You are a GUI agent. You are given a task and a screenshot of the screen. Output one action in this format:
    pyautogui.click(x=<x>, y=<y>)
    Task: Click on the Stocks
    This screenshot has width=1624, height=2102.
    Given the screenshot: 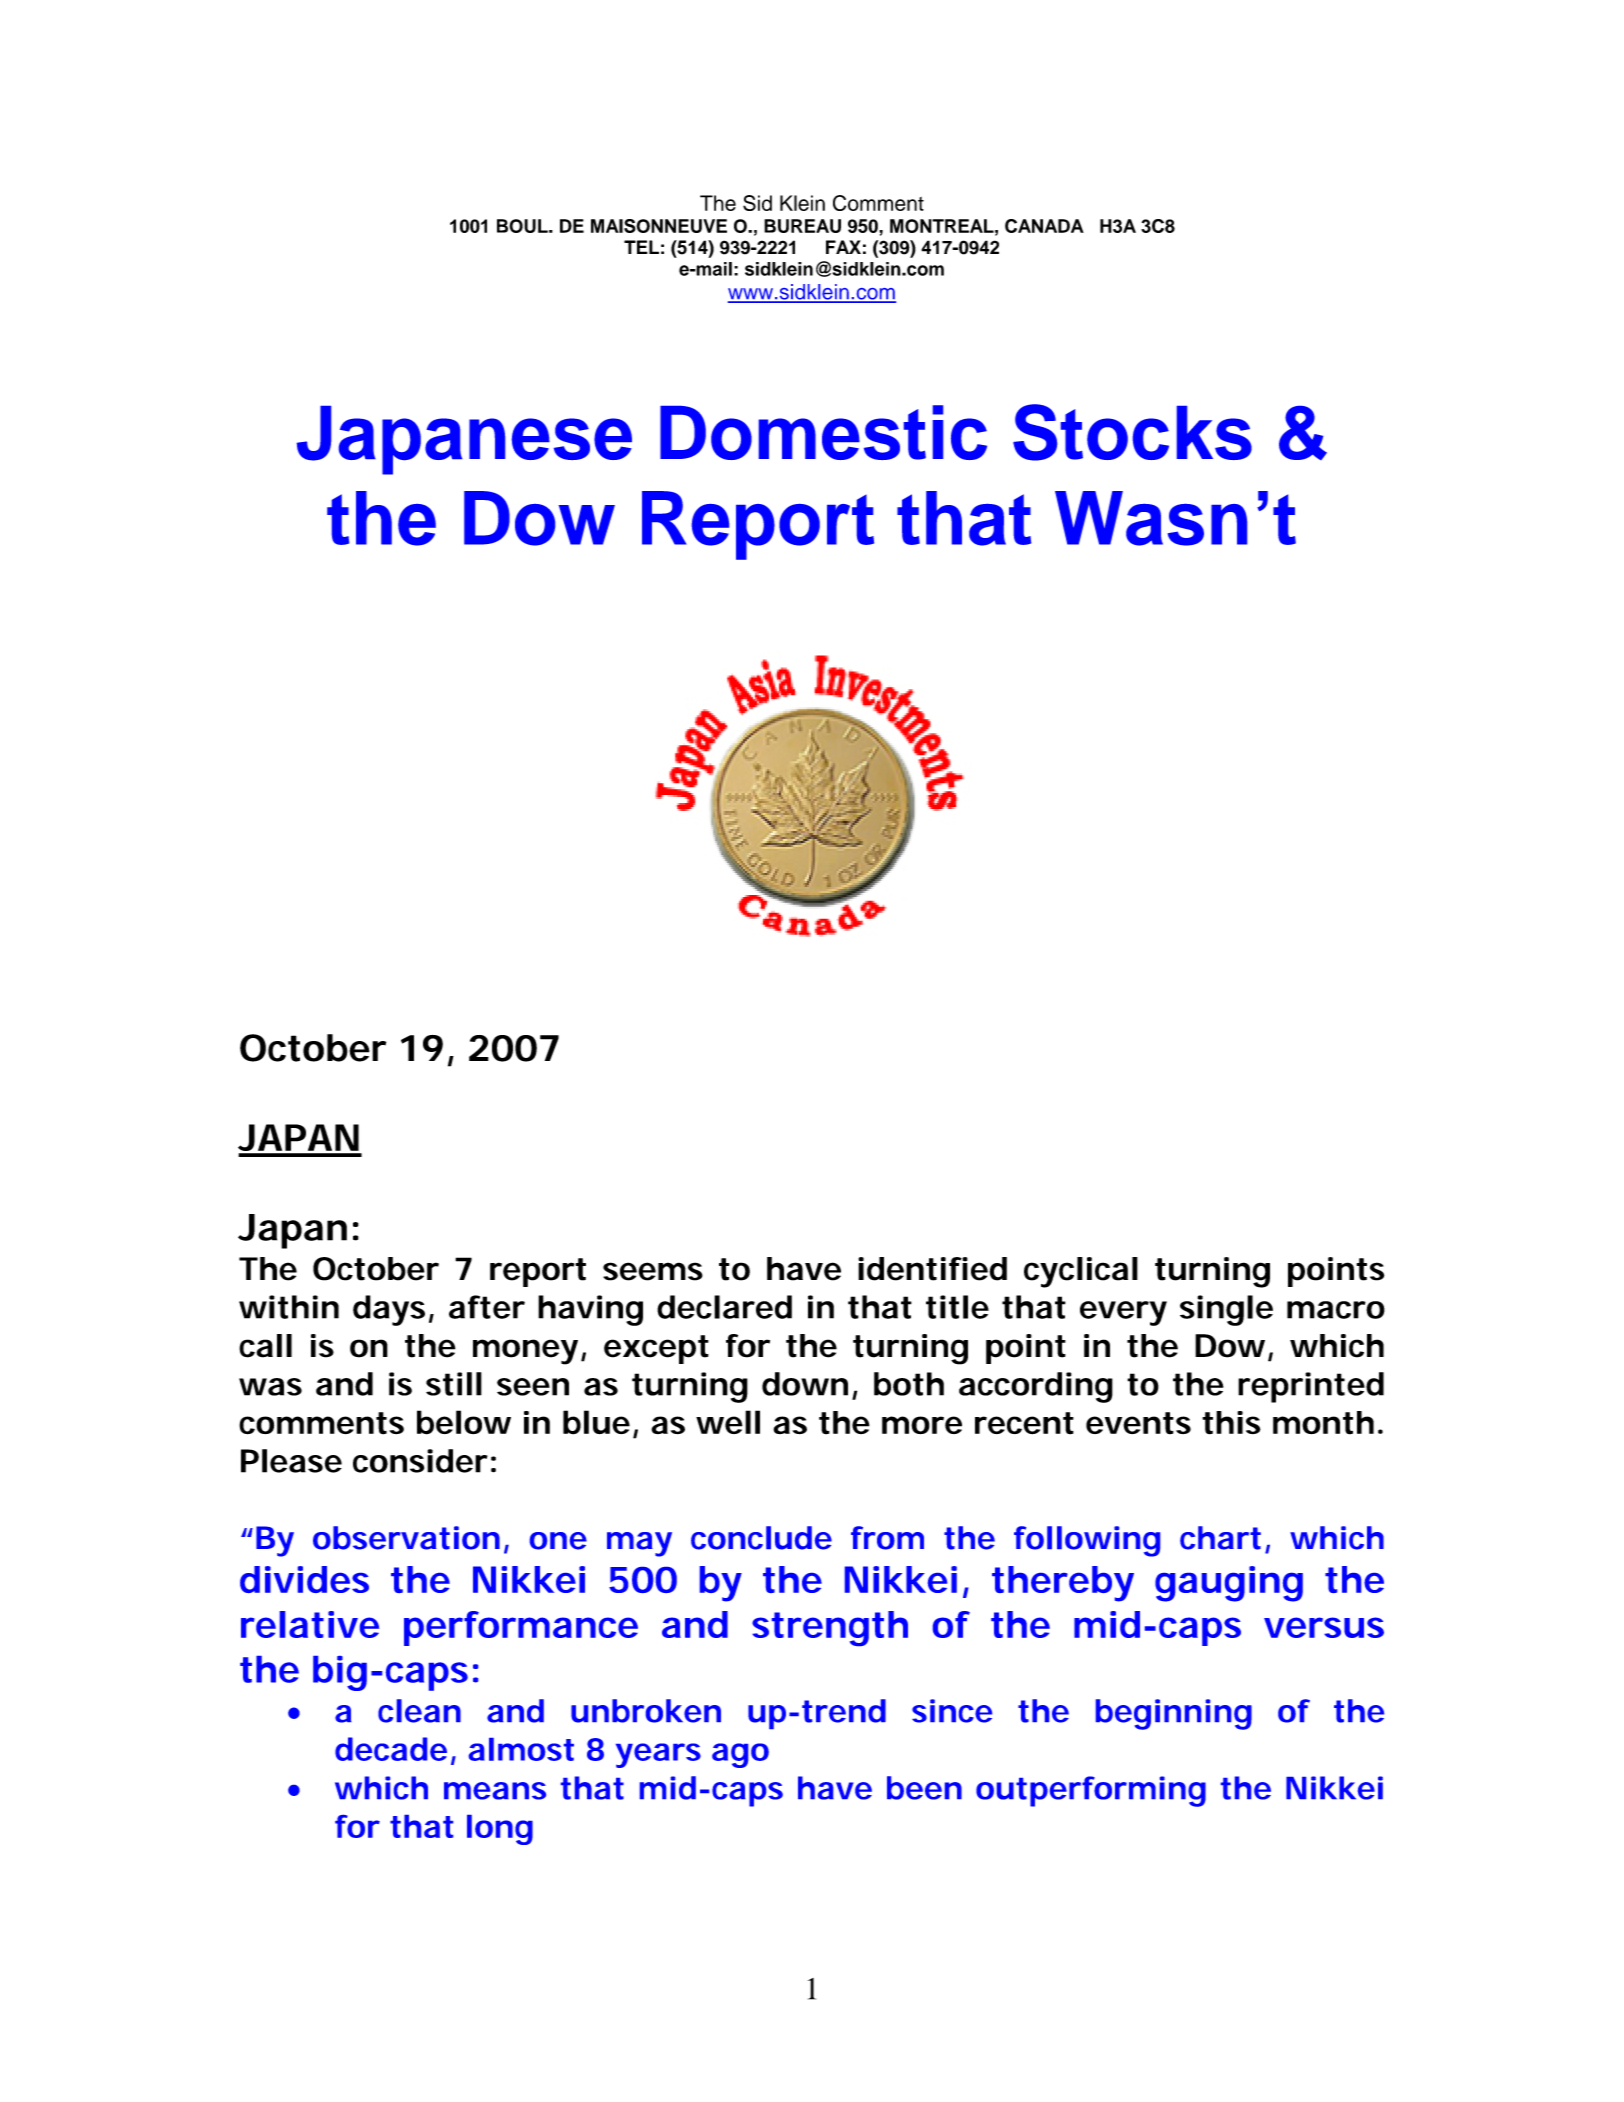 What is the action you would take?
    pyautogui.click(x=1132, y=432)
